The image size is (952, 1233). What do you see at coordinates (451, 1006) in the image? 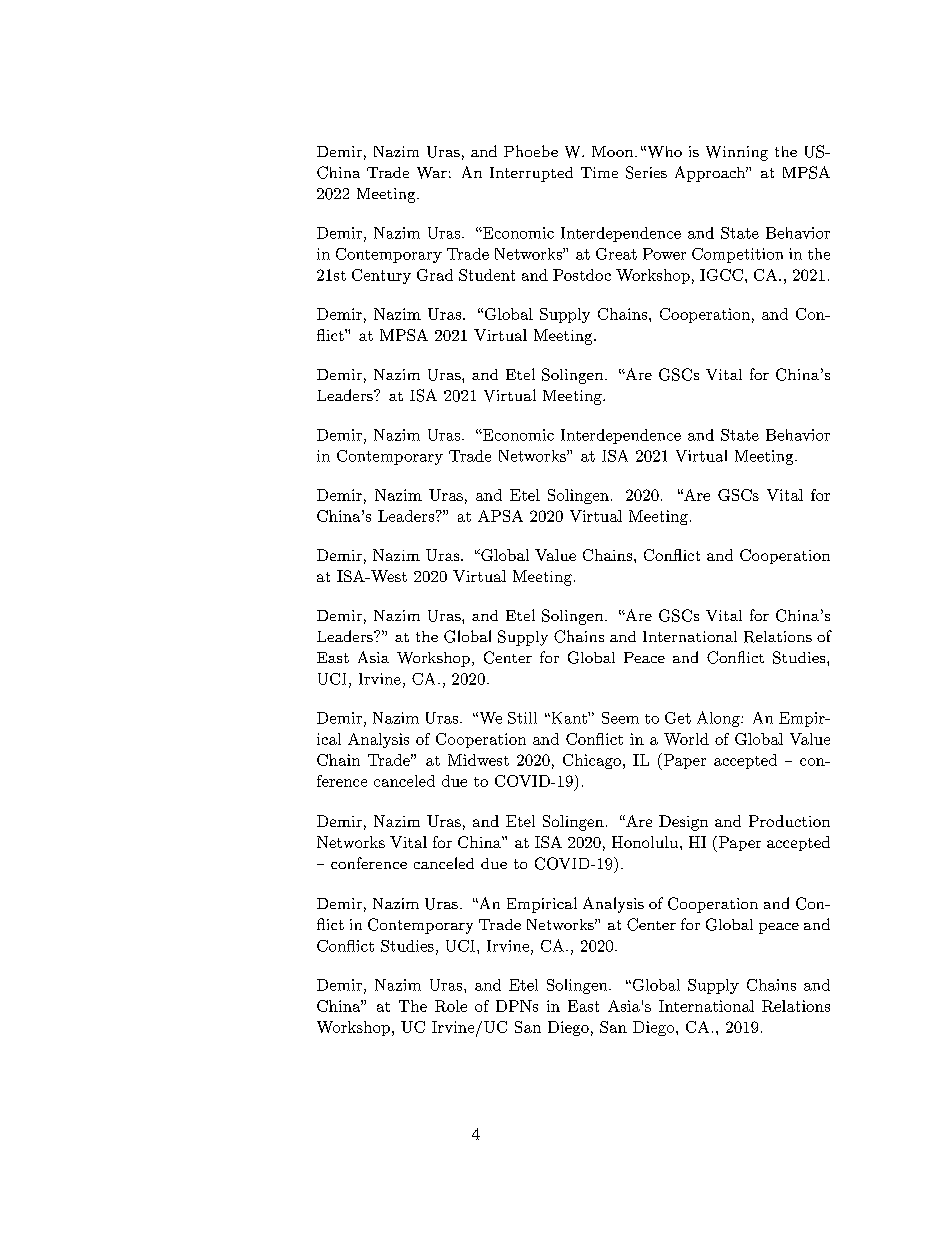
I see `Role` at bounding box center [451, 1006].
